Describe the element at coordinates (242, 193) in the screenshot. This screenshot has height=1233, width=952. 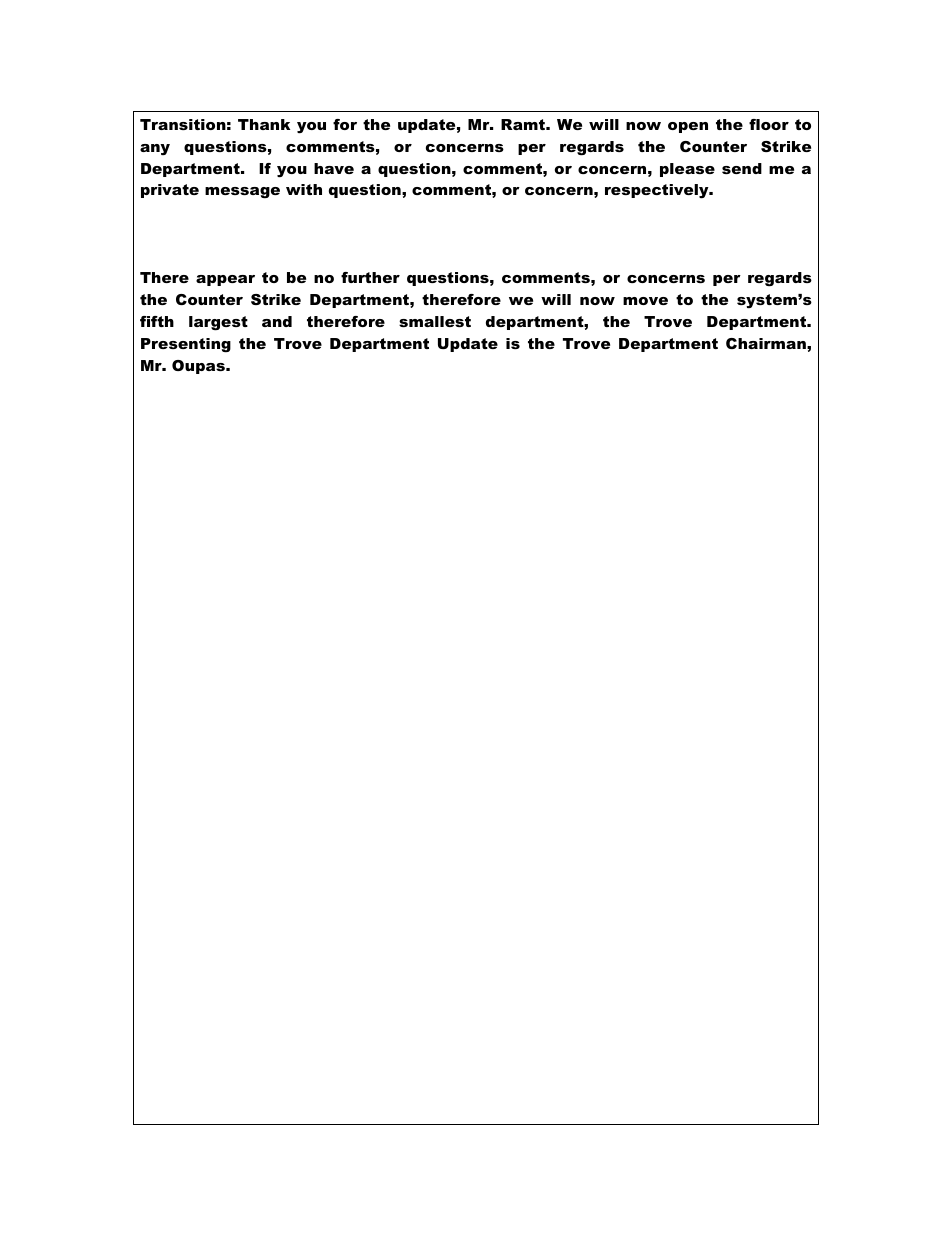
I see `message` at that location.
